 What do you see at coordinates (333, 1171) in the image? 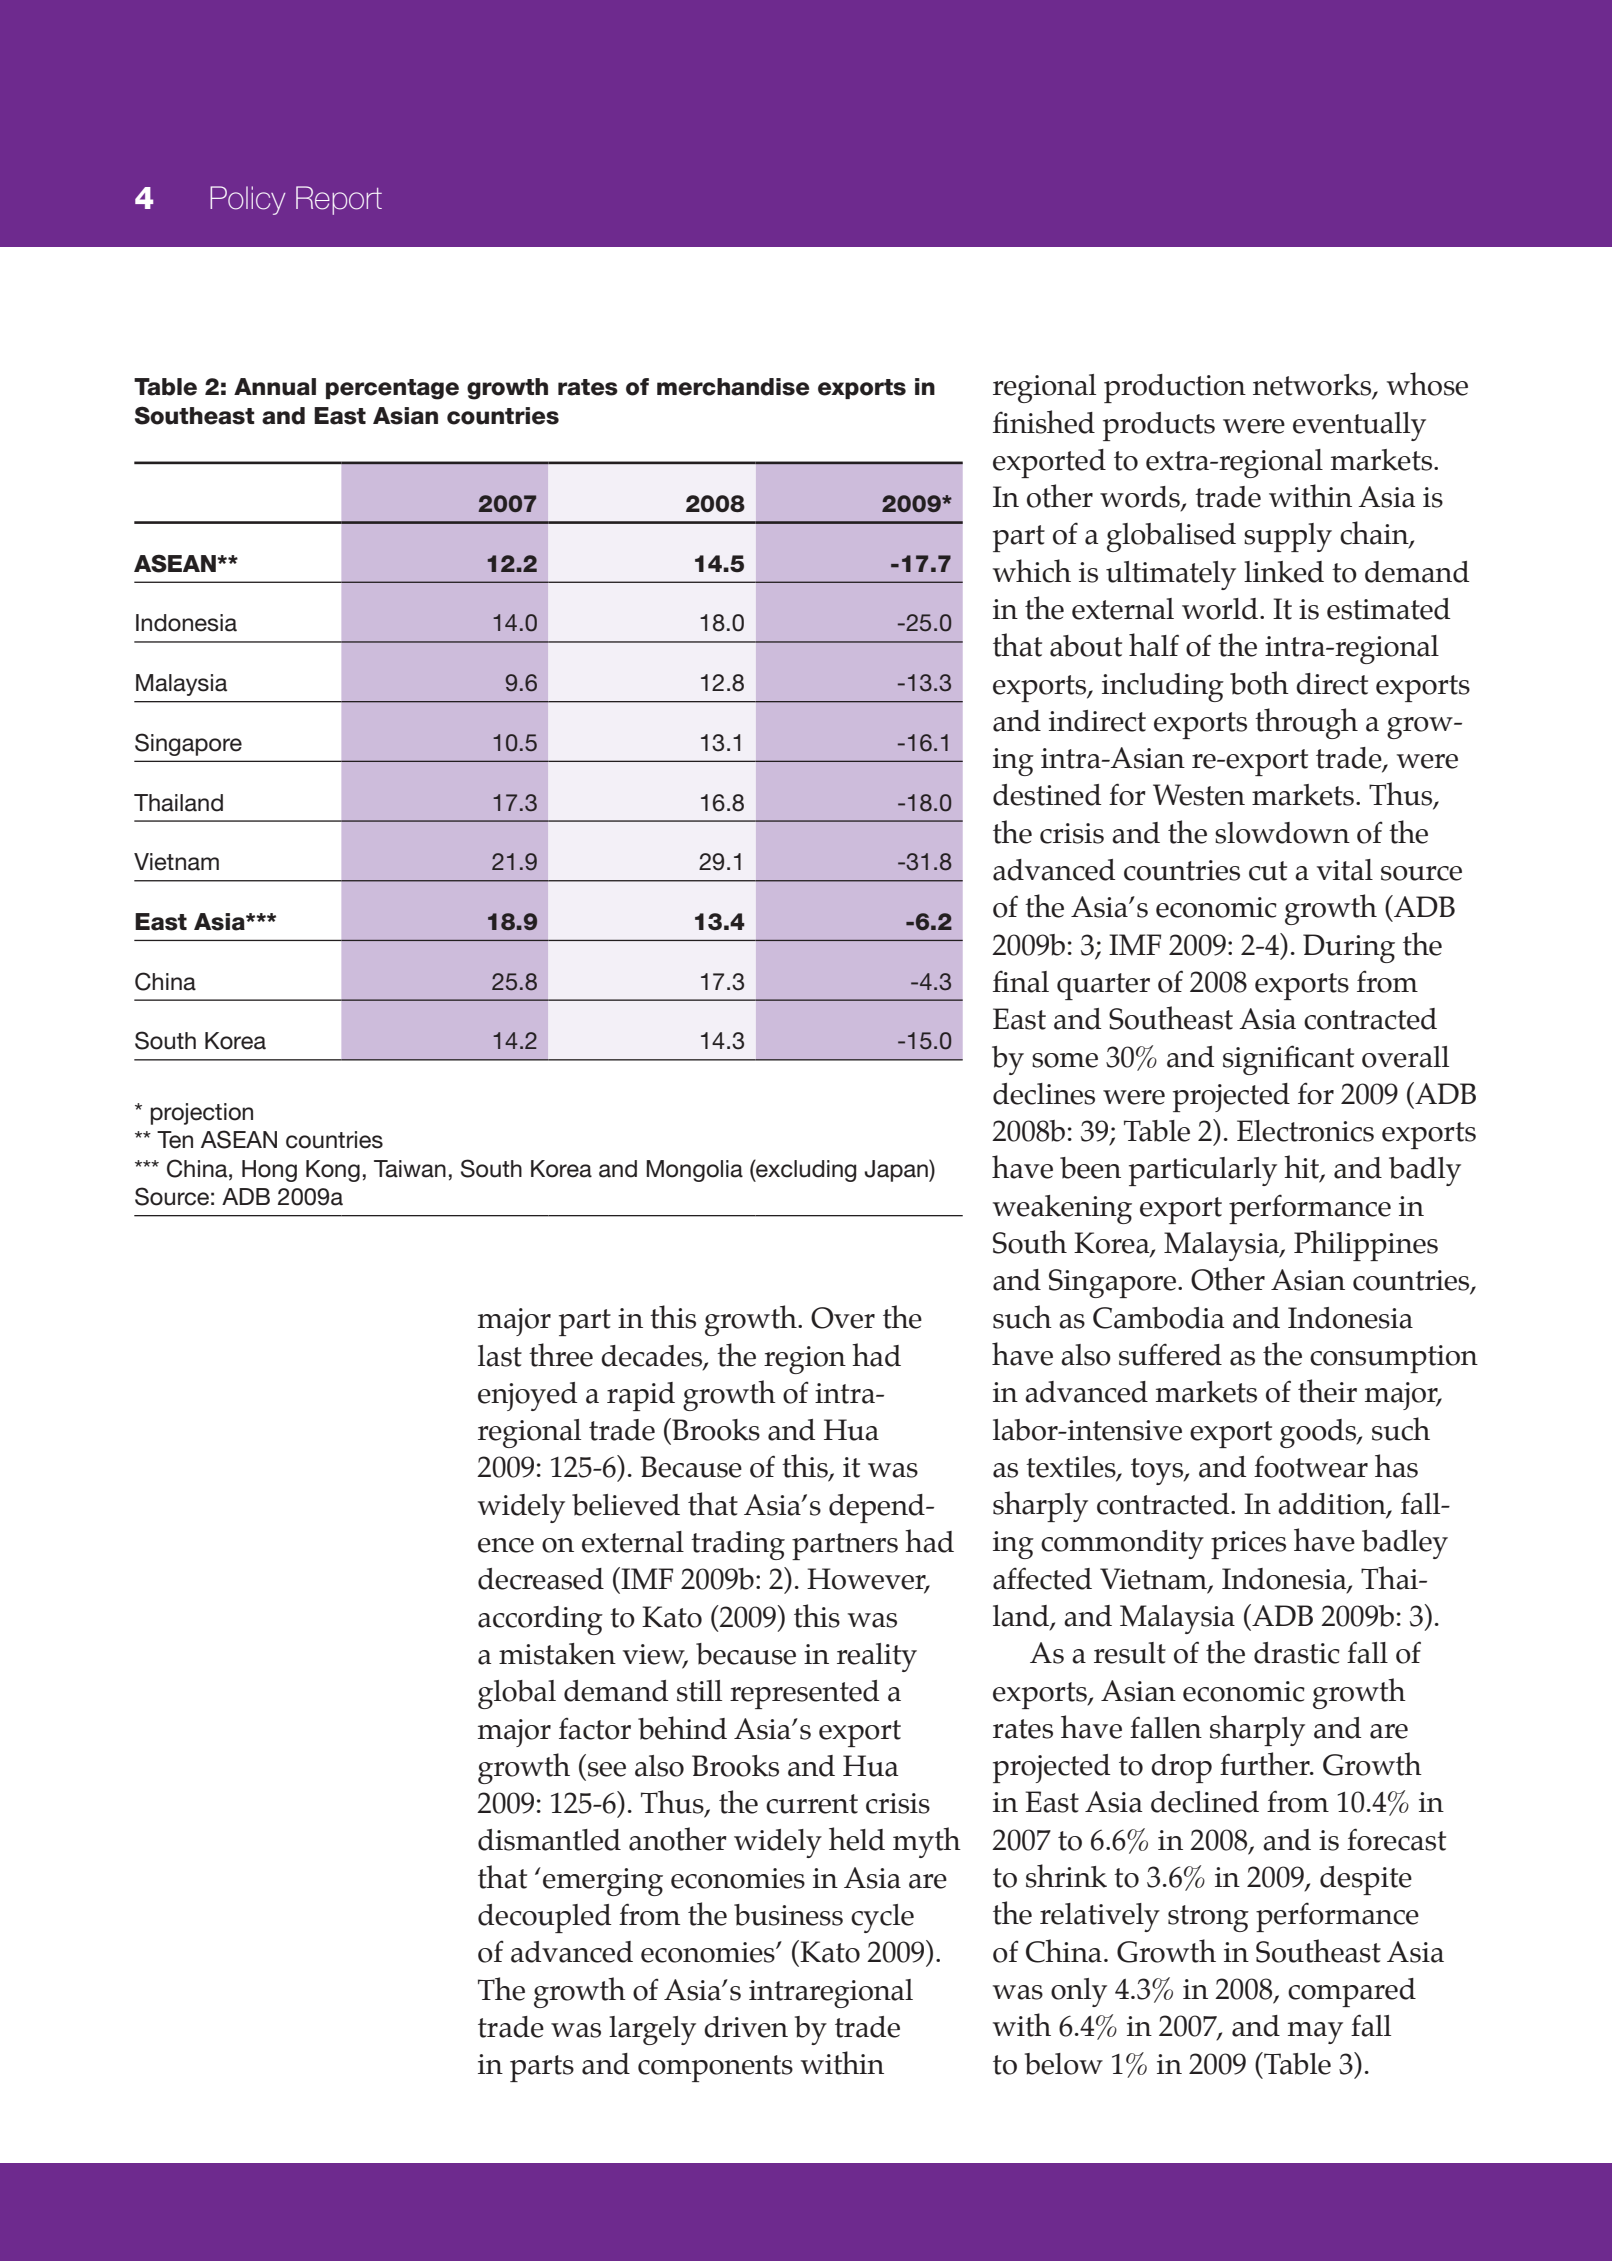
I see `Kong` at bounding box center [333, 1171].
